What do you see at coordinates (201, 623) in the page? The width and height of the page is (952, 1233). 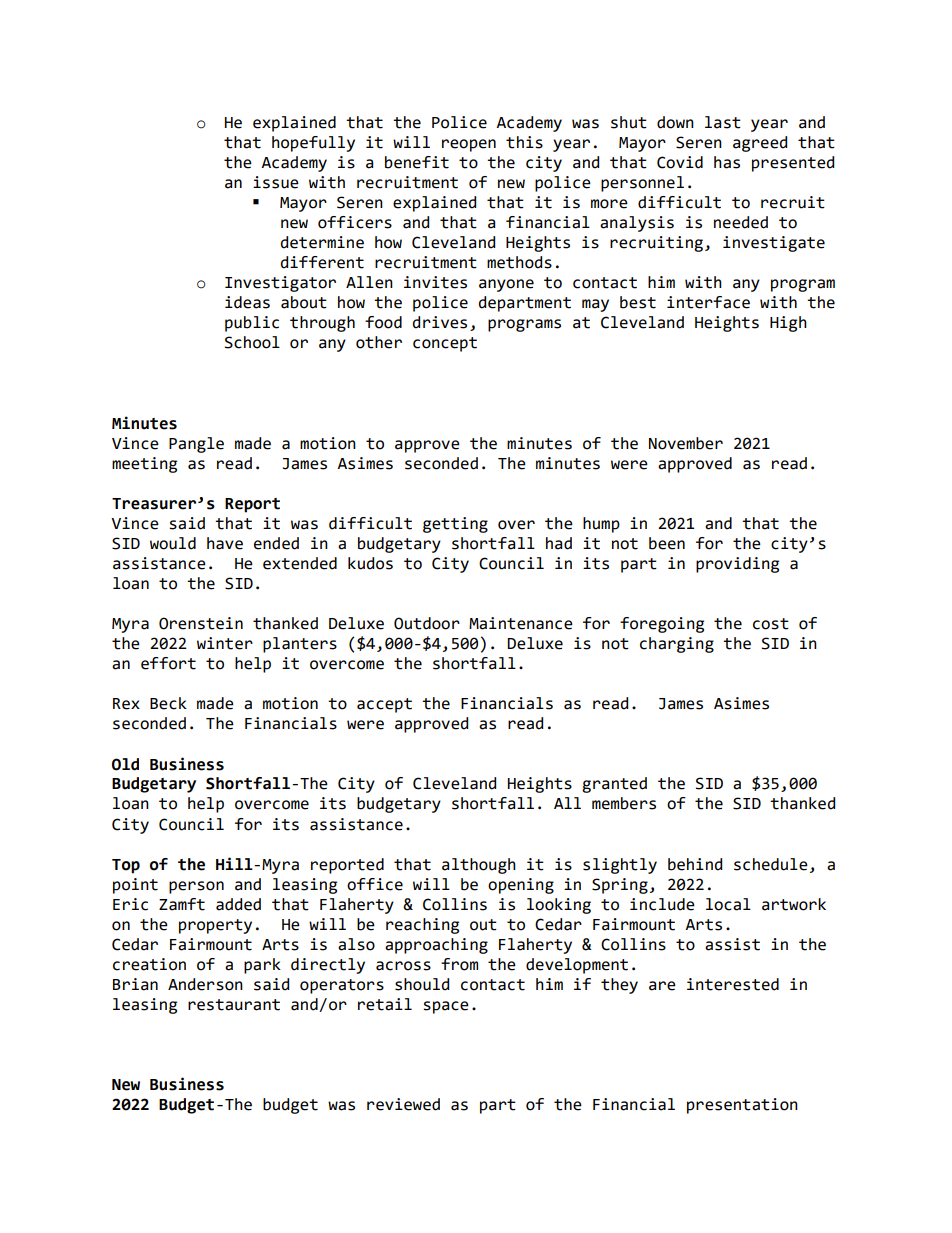 I see `Orenstein` at bounding box center [201, 623].
